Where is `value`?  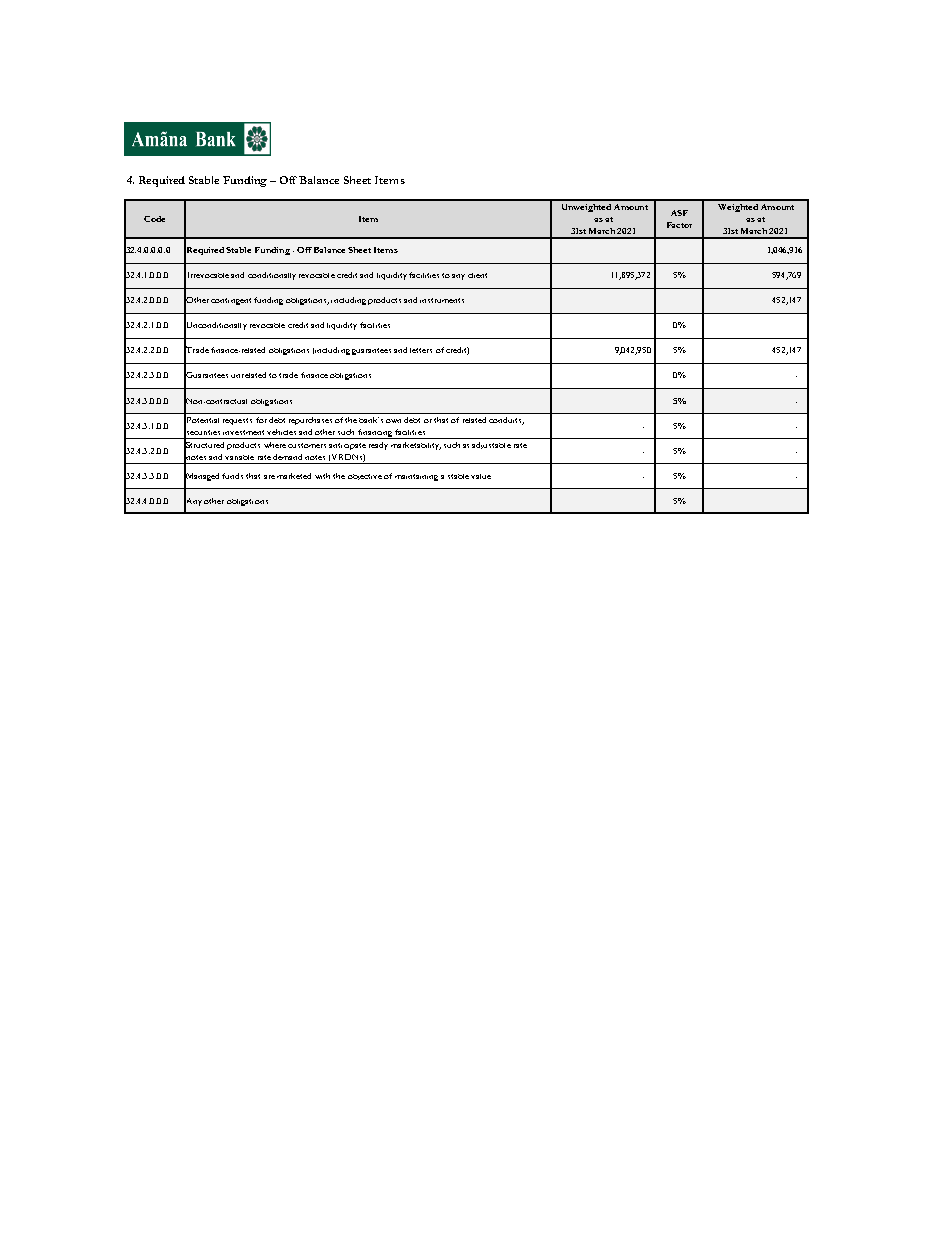 value is located at coordinates (481, 476).
